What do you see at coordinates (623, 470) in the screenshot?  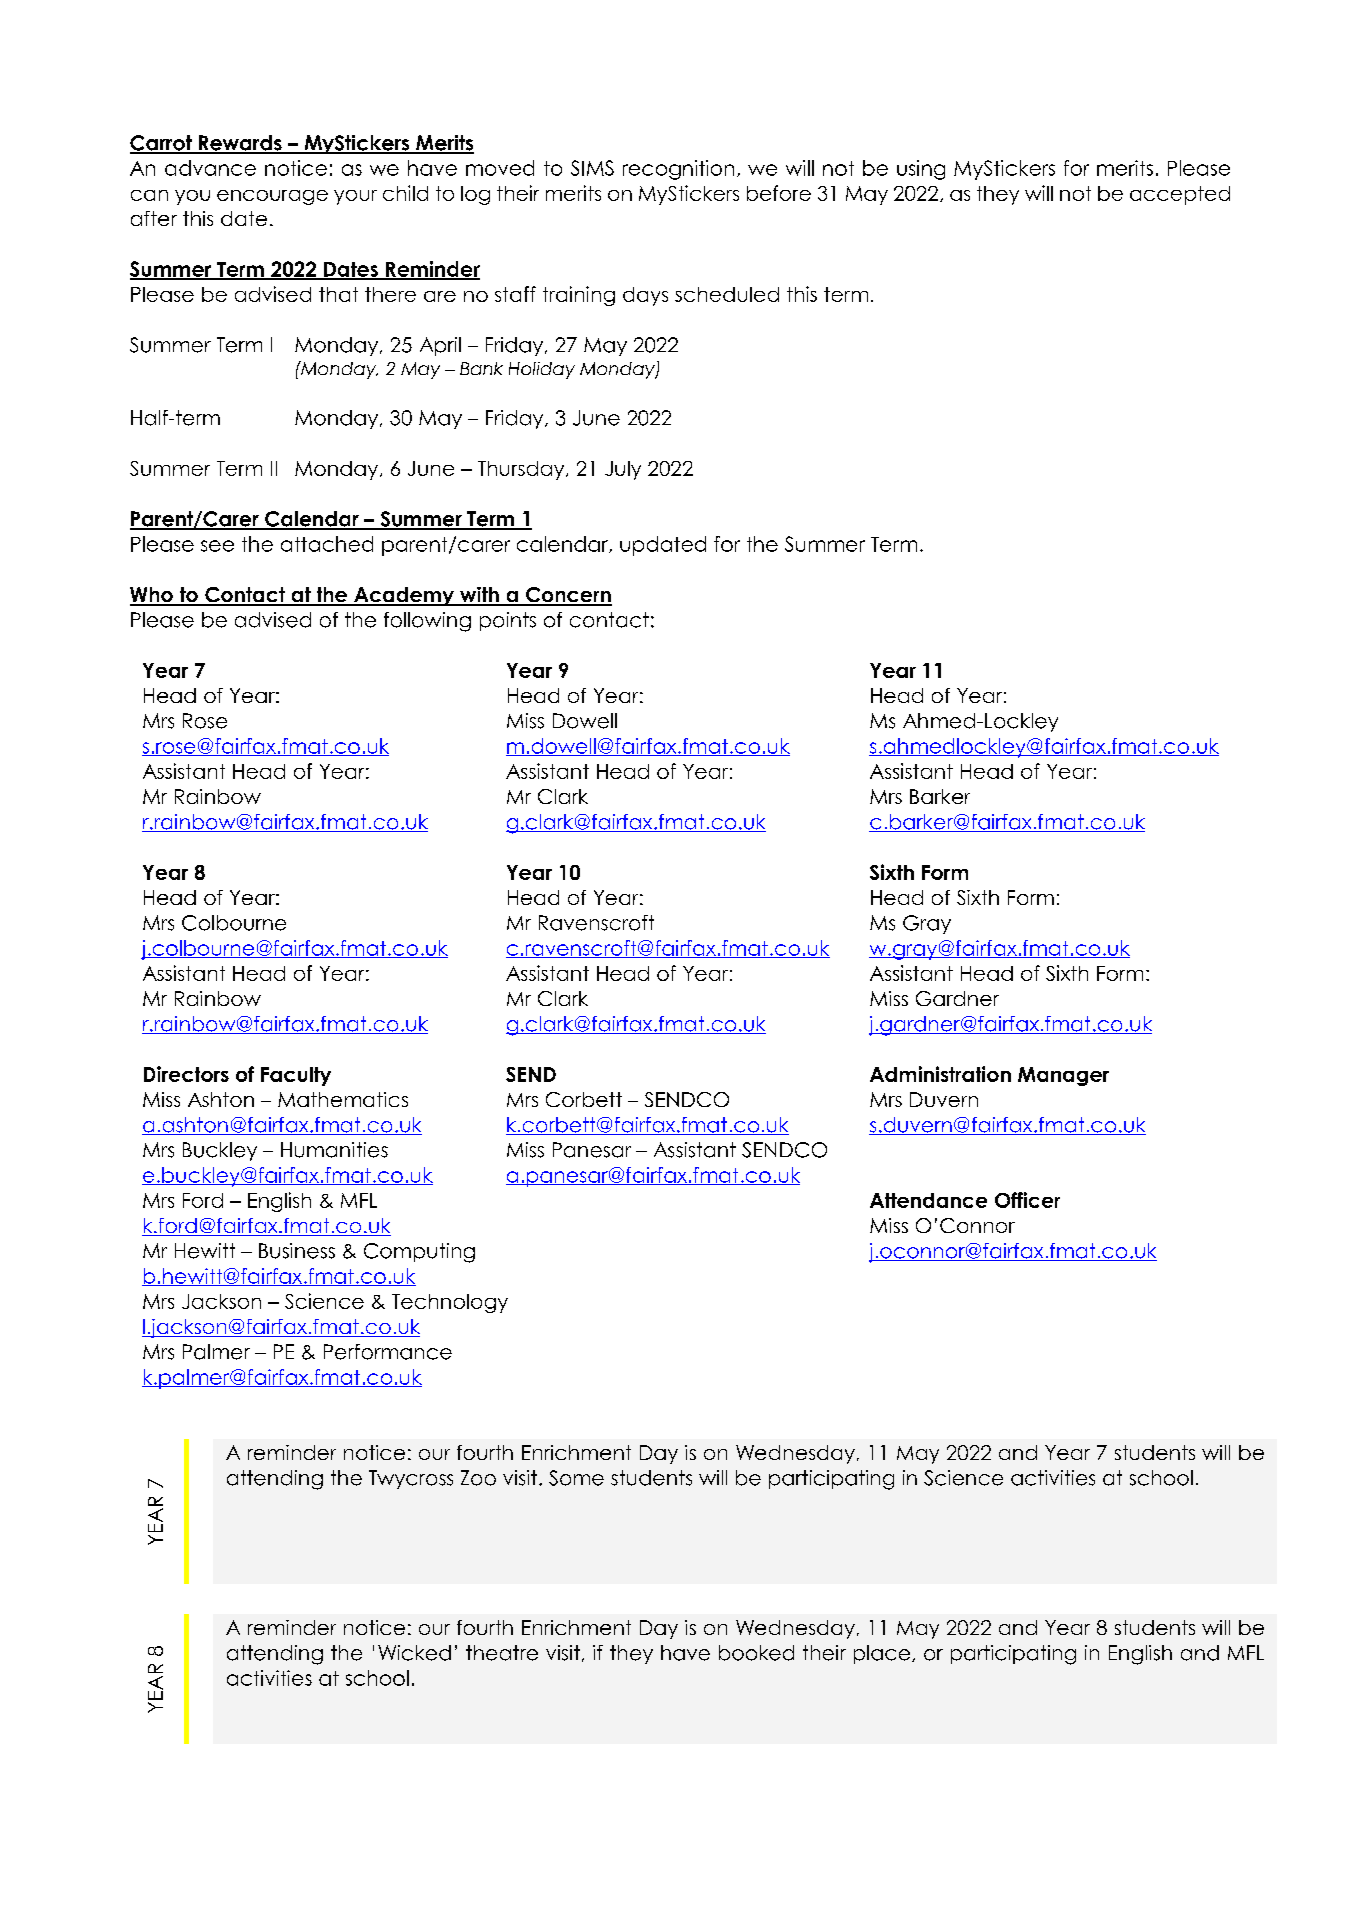 I see `July` at bounding box center [623, 470].
